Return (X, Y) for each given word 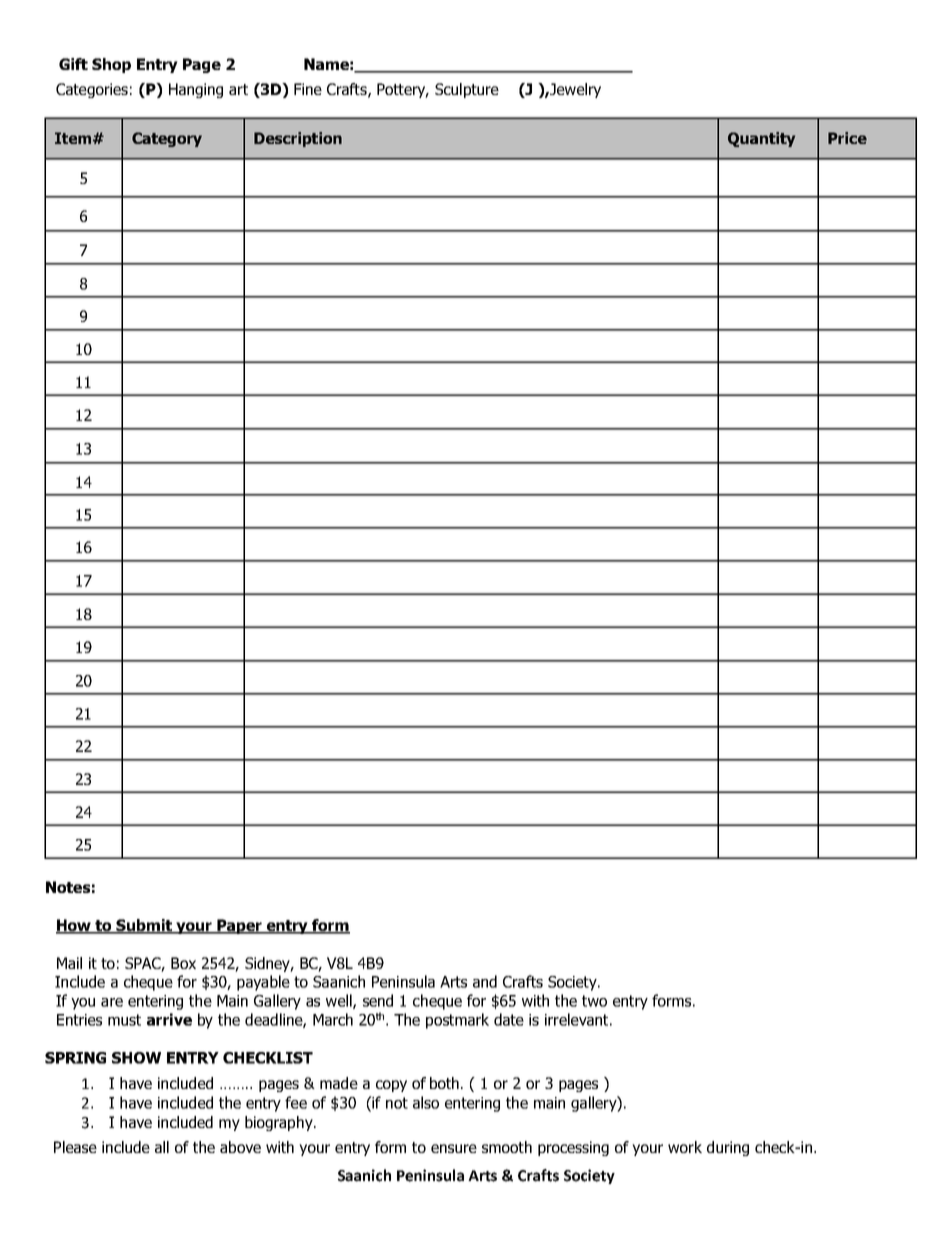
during (728, 1148)
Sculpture (467, 90)
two (594, 1001)
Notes (68, 887)
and (485, 981)
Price (847, 138)
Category (167, 139)
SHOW (136, 1058)
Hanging (196, 90)
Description (298, 139)
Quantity (761, 139)
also (426, 1102)
